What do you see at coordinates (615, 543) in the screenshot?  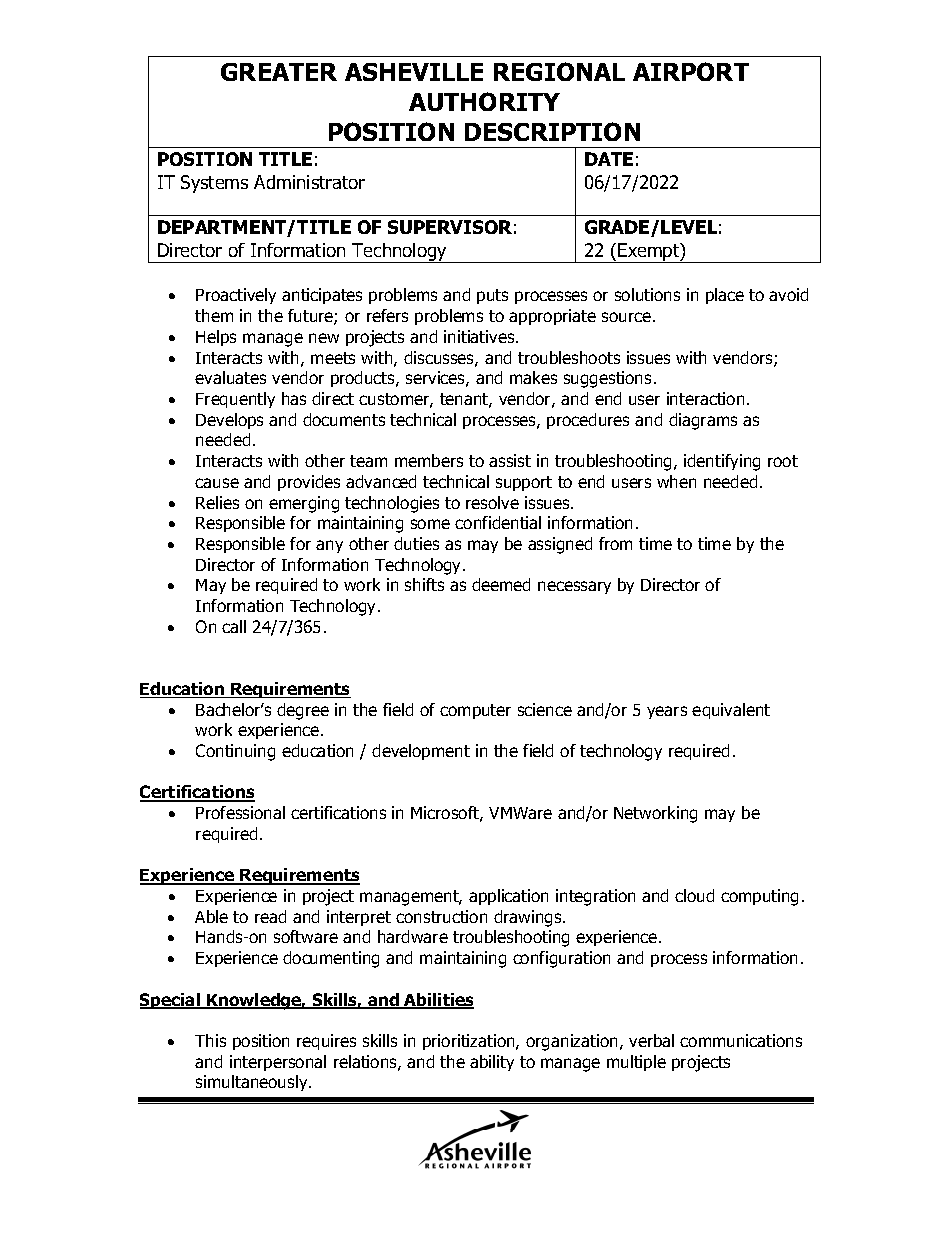 I see `from` at bounding box center [615, 543].
